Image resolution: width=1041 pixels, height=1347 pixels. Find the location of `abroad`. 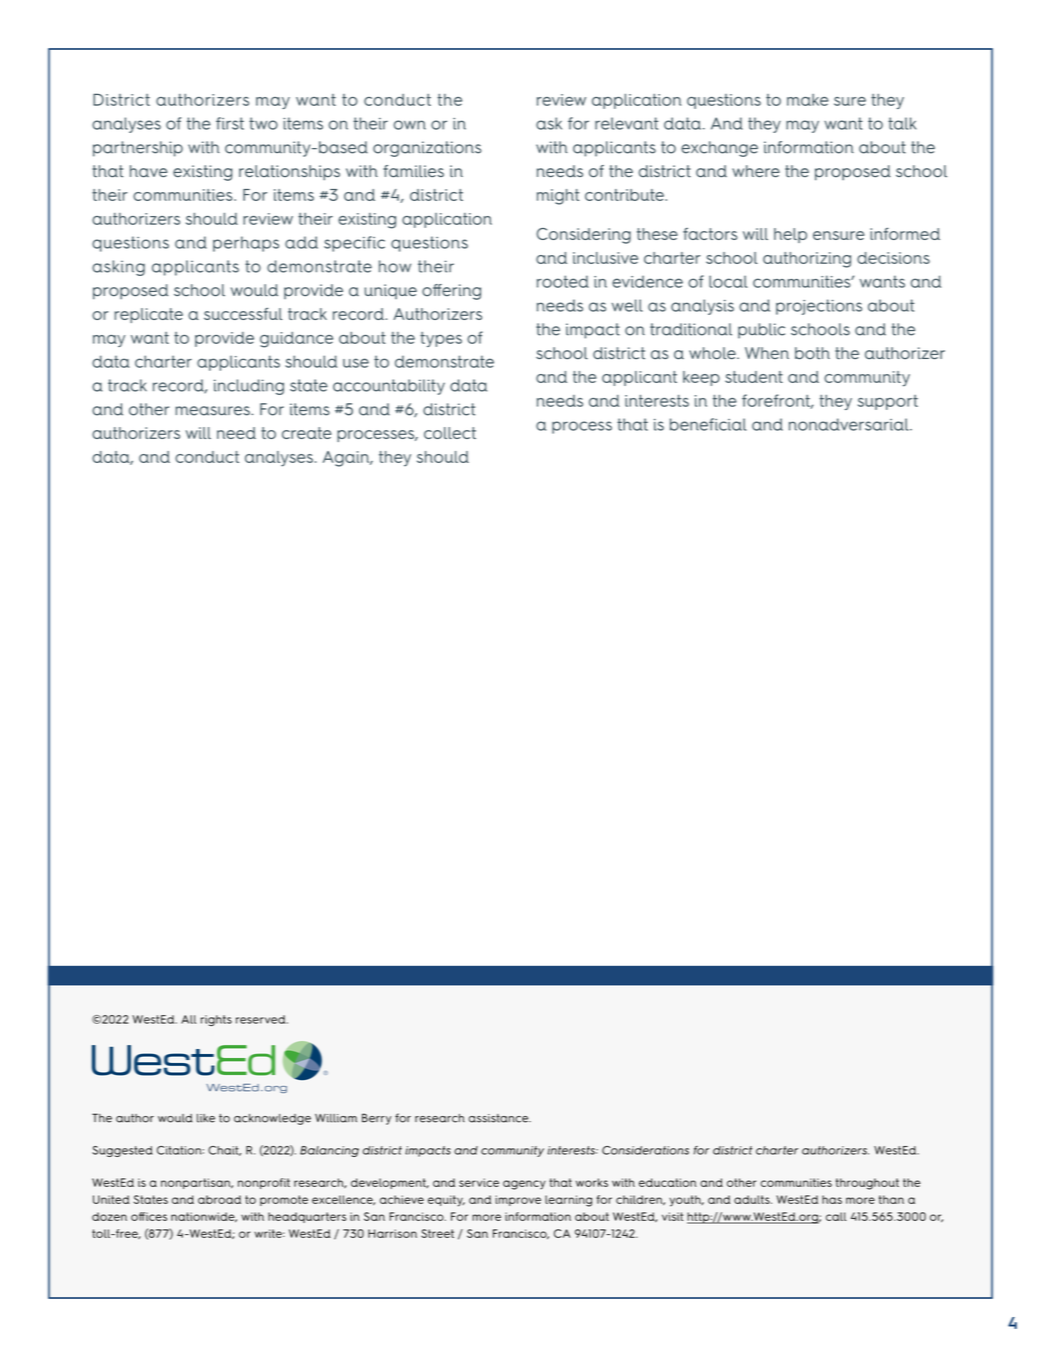

abroad is located at coordinates (219, 1199).
